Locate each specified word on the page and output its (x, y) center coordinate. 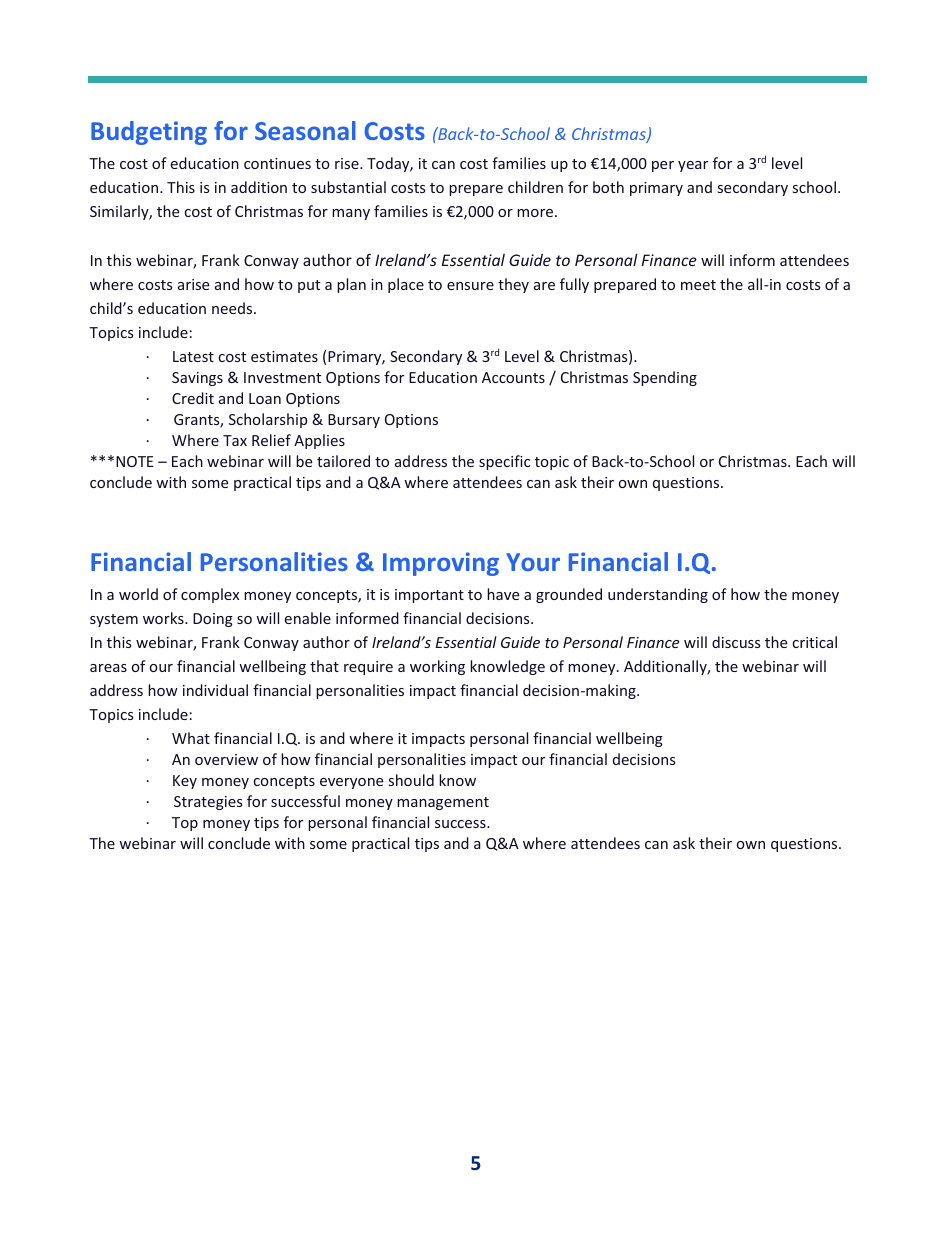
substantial (348, 187)
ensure (470, 286)
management (443, 803)
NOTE (134, 461)
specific (504, 462)
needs (233, 308)
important (429, 596)
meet (698, 285)
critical (814, 642)
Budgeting (149, 133)
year (693, 166)
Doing (213, 620)
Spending (665, 378)
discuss (736, 642)
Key (185, 782)
